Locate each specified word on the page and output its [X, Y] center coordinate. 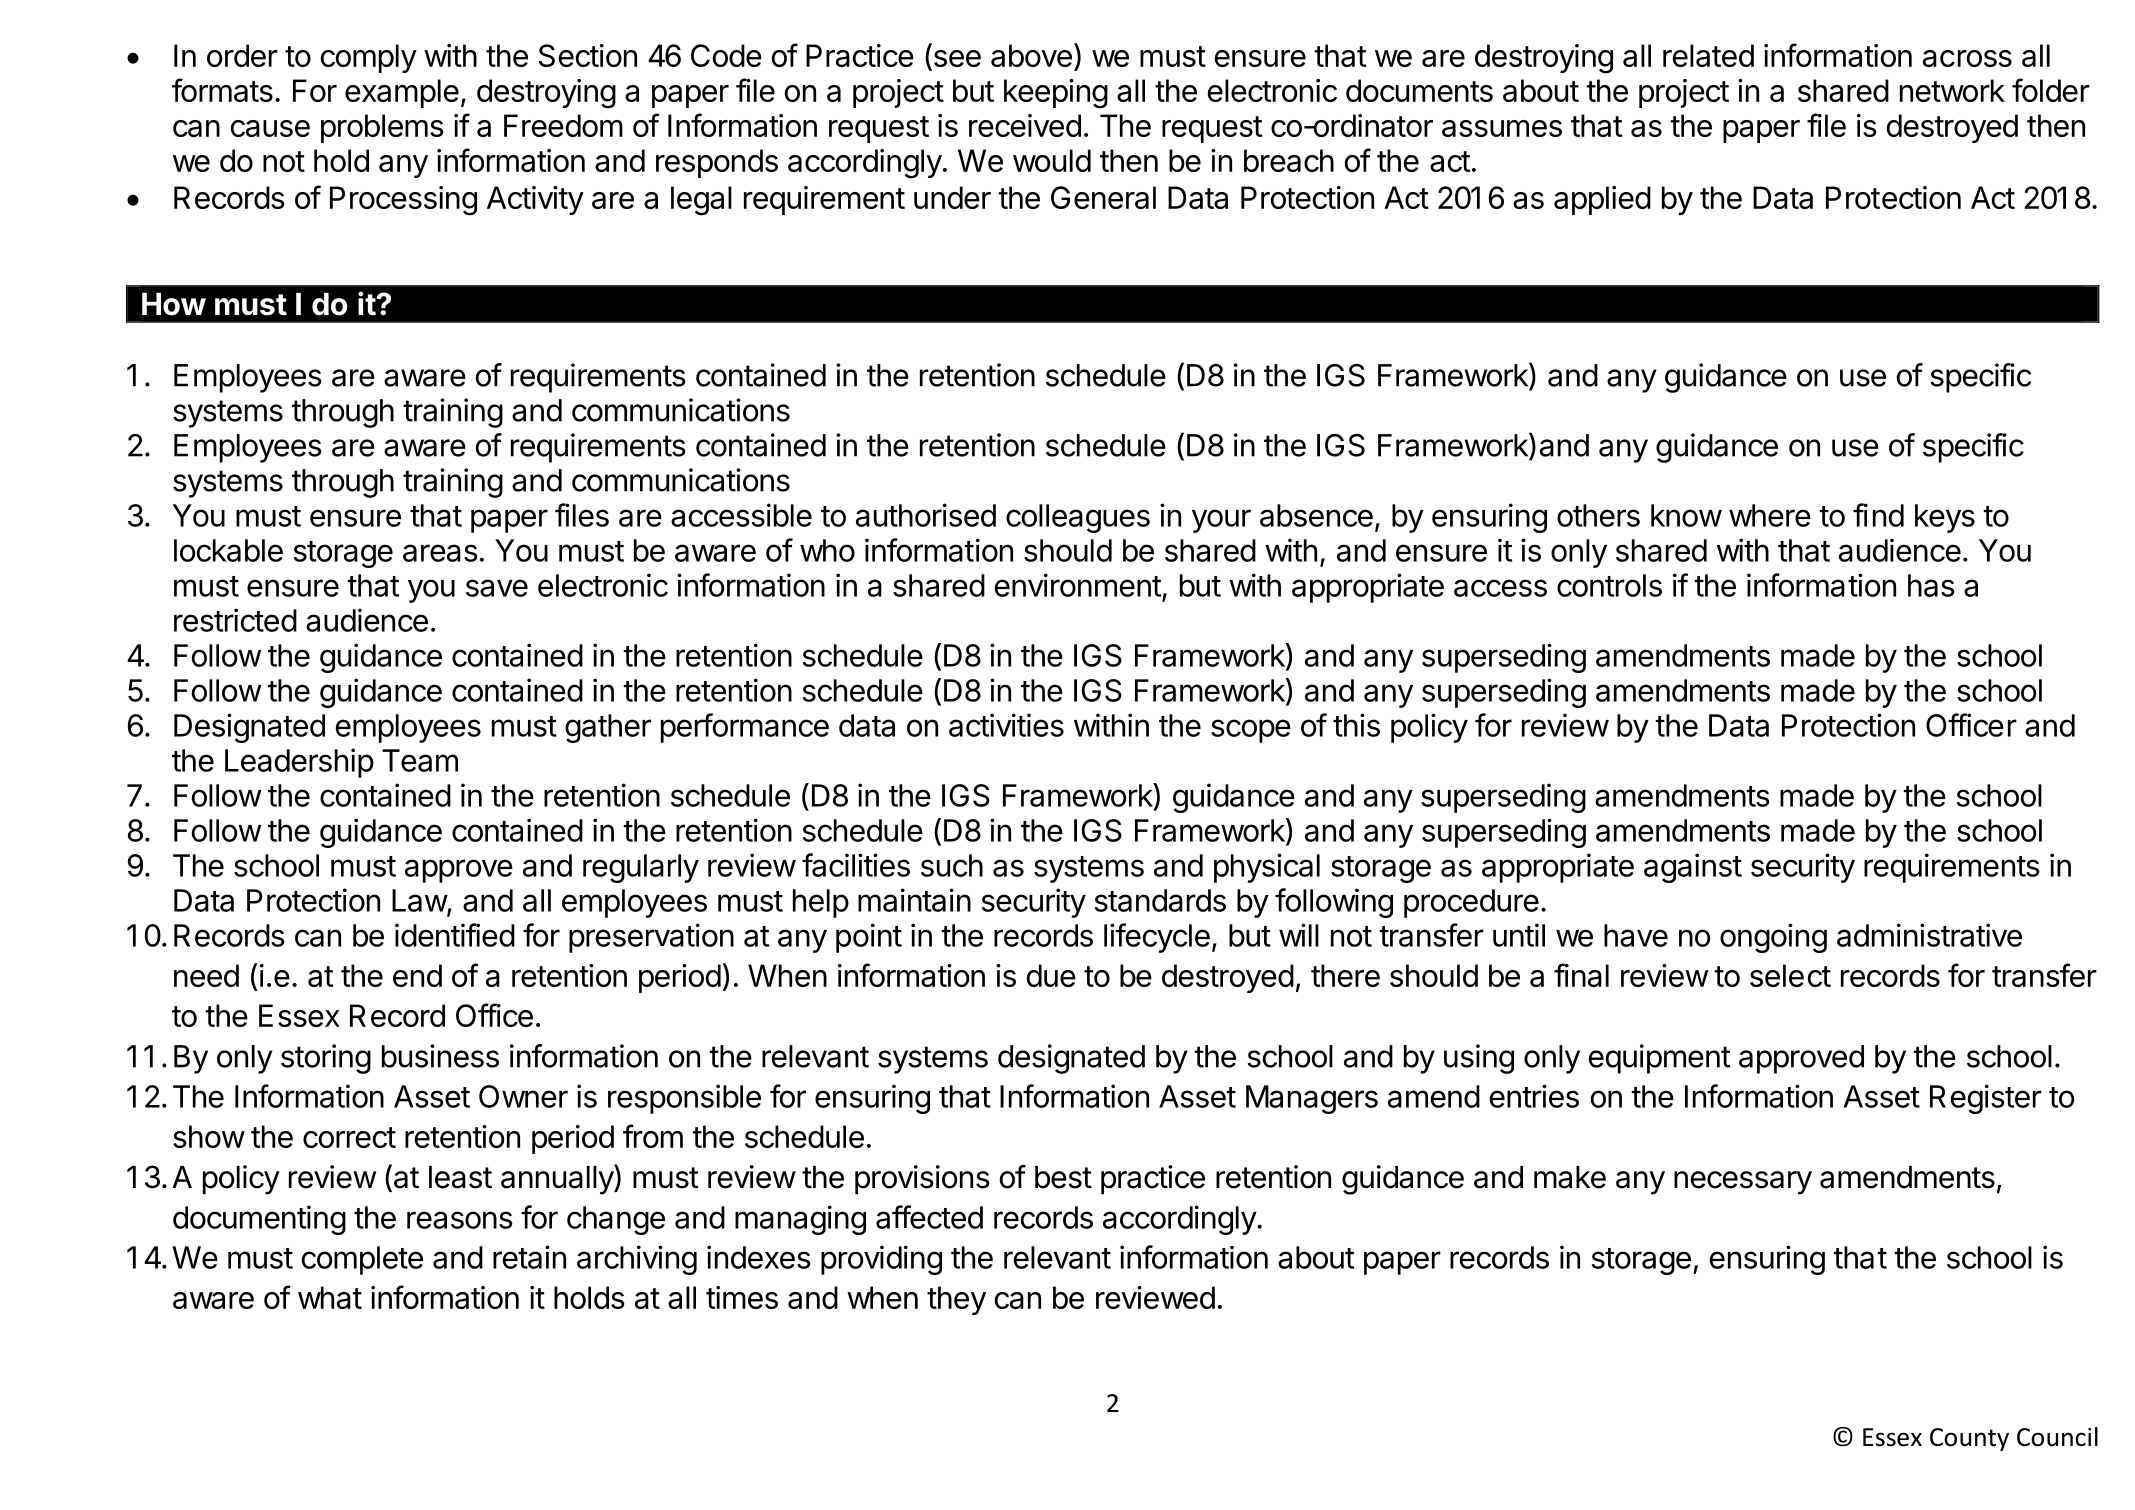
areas [440, 553]
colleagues [1078, 518]
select [1790, 975]
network [1952, 90]
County [1969, 1439]
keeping [1056, 94]
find [1878, 515]
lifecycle [1157, 938]
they [956, 1300]
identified [455, 935]
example [402, 93]
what [330, 1297]
